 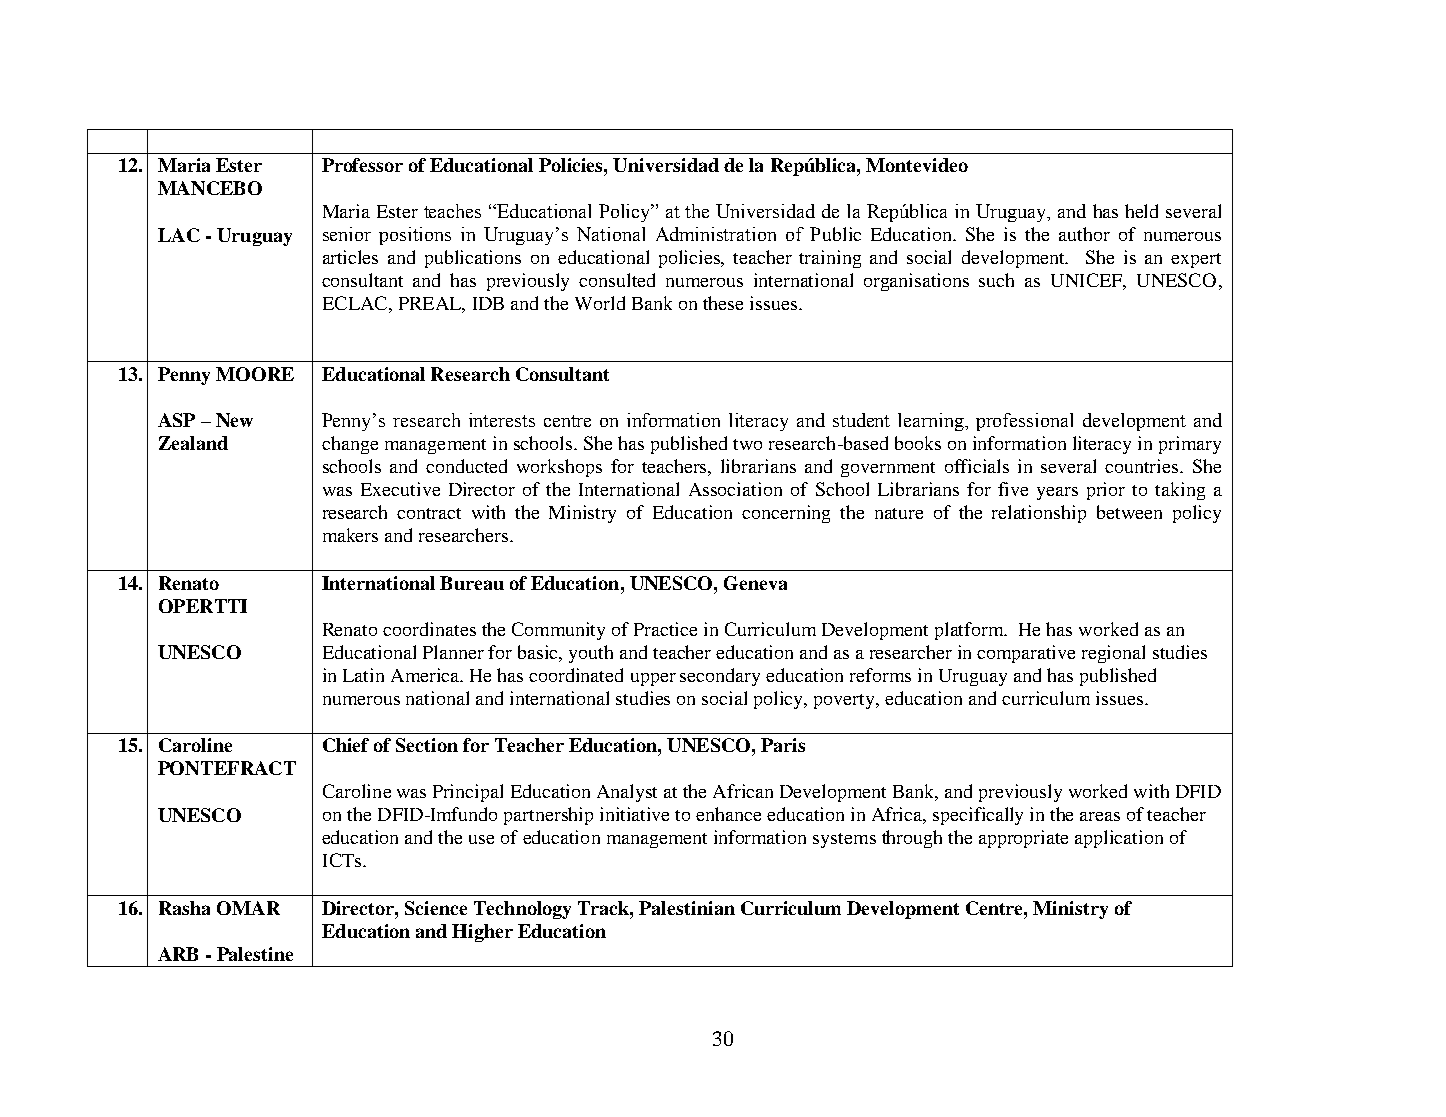 What do you see at coordinates (1024, 422) in the image?
I see `professional` at bounding box center [1024, 422].
